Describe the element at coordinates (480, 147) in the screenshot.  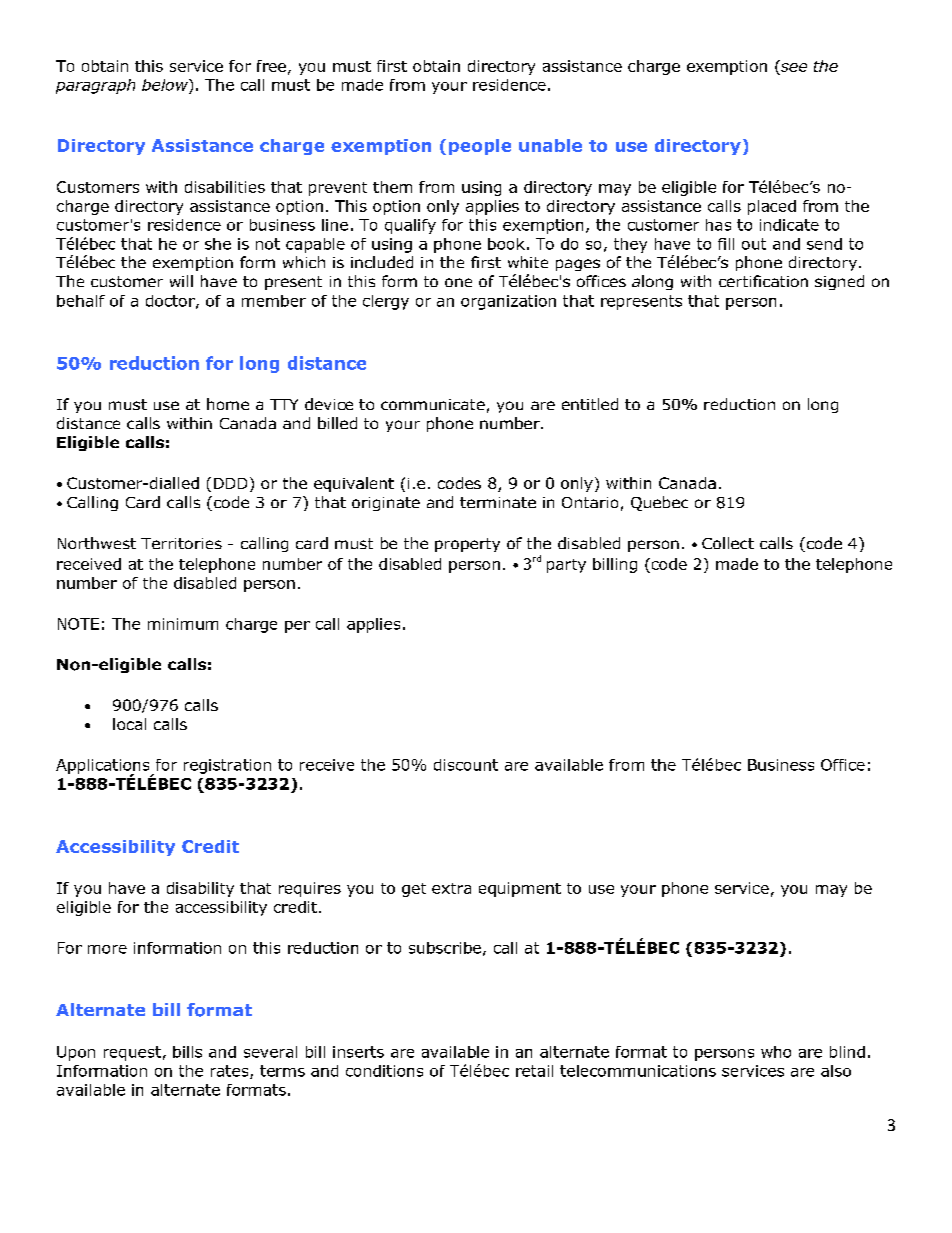
I see `people` at that location.
